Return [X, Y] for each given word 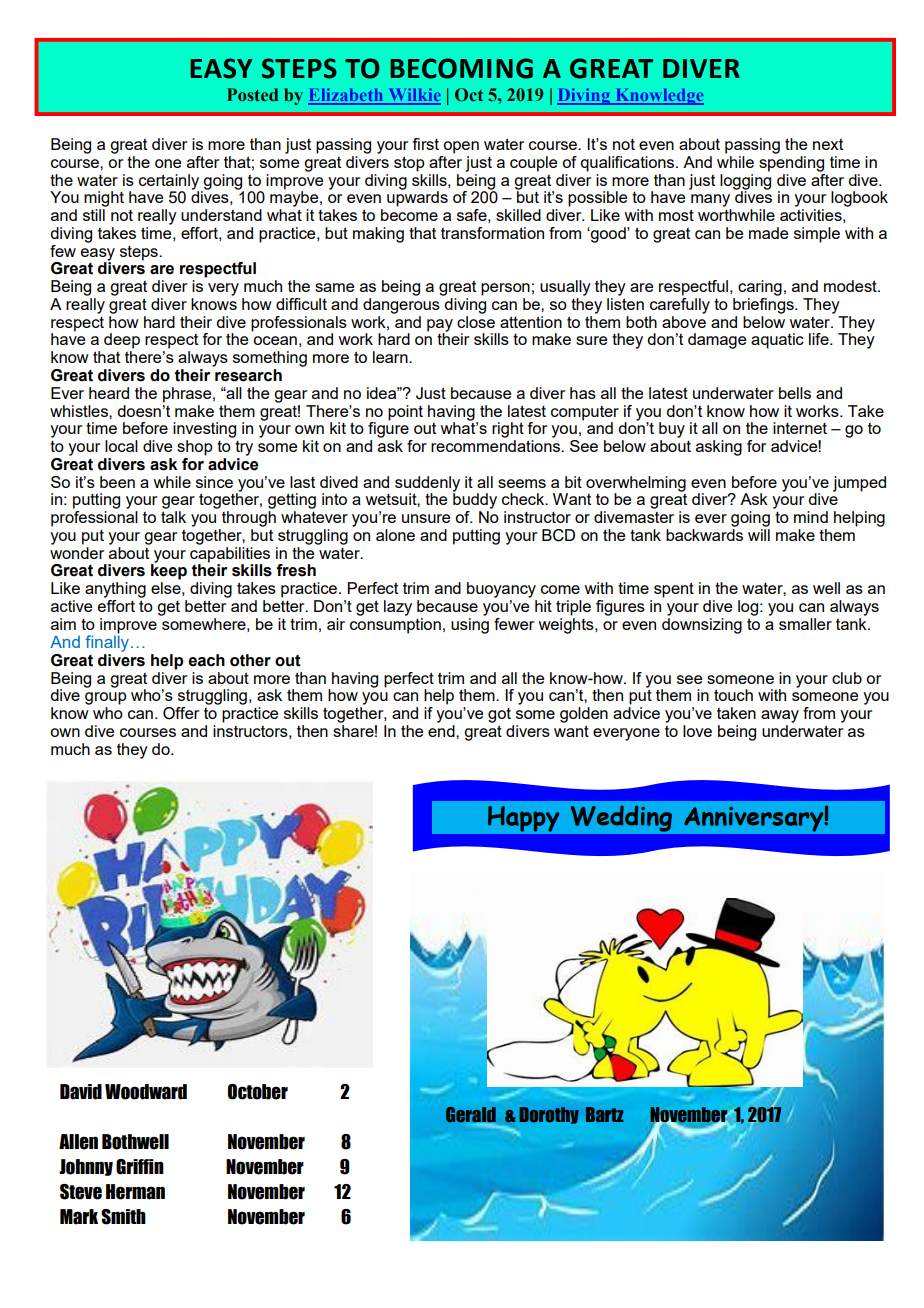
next [828, 144]
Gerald [471, 1116]
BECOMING [461, 68]
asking [719, 448]
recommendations [496, 446]
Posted [252, 94]
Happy [523, 819]
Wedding [621, 819]
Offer [181, 713]
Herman [135, 1192]
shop [195, 448]
